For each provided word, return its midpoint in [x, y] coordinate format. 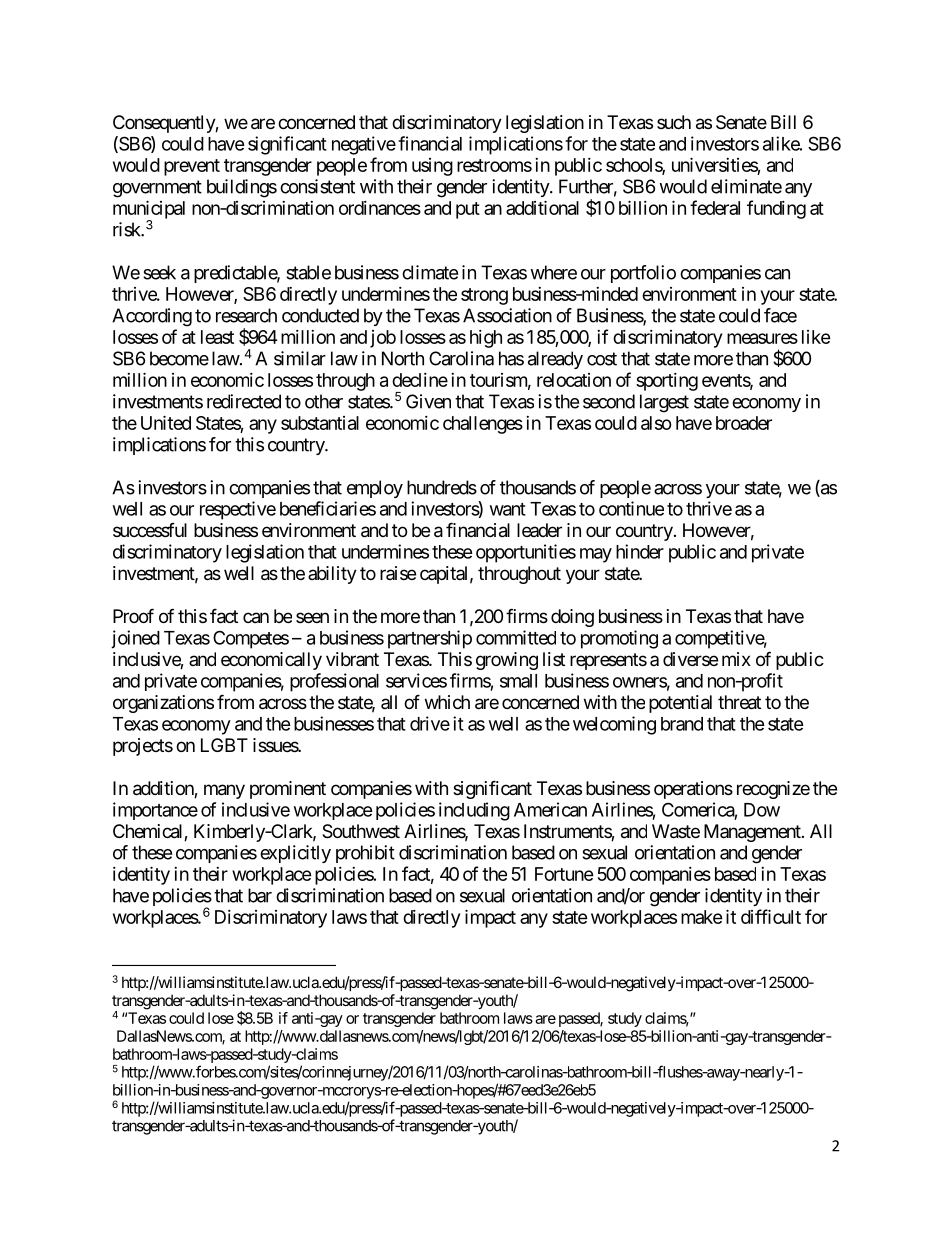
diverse [690, 659]
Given [428, 401]
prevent [192, 167]
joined [135, 639]
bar [260, 895]
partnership [430, 639]
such [674, 122]
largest [664, 403]
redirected [244, 401]
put [468, 210]
